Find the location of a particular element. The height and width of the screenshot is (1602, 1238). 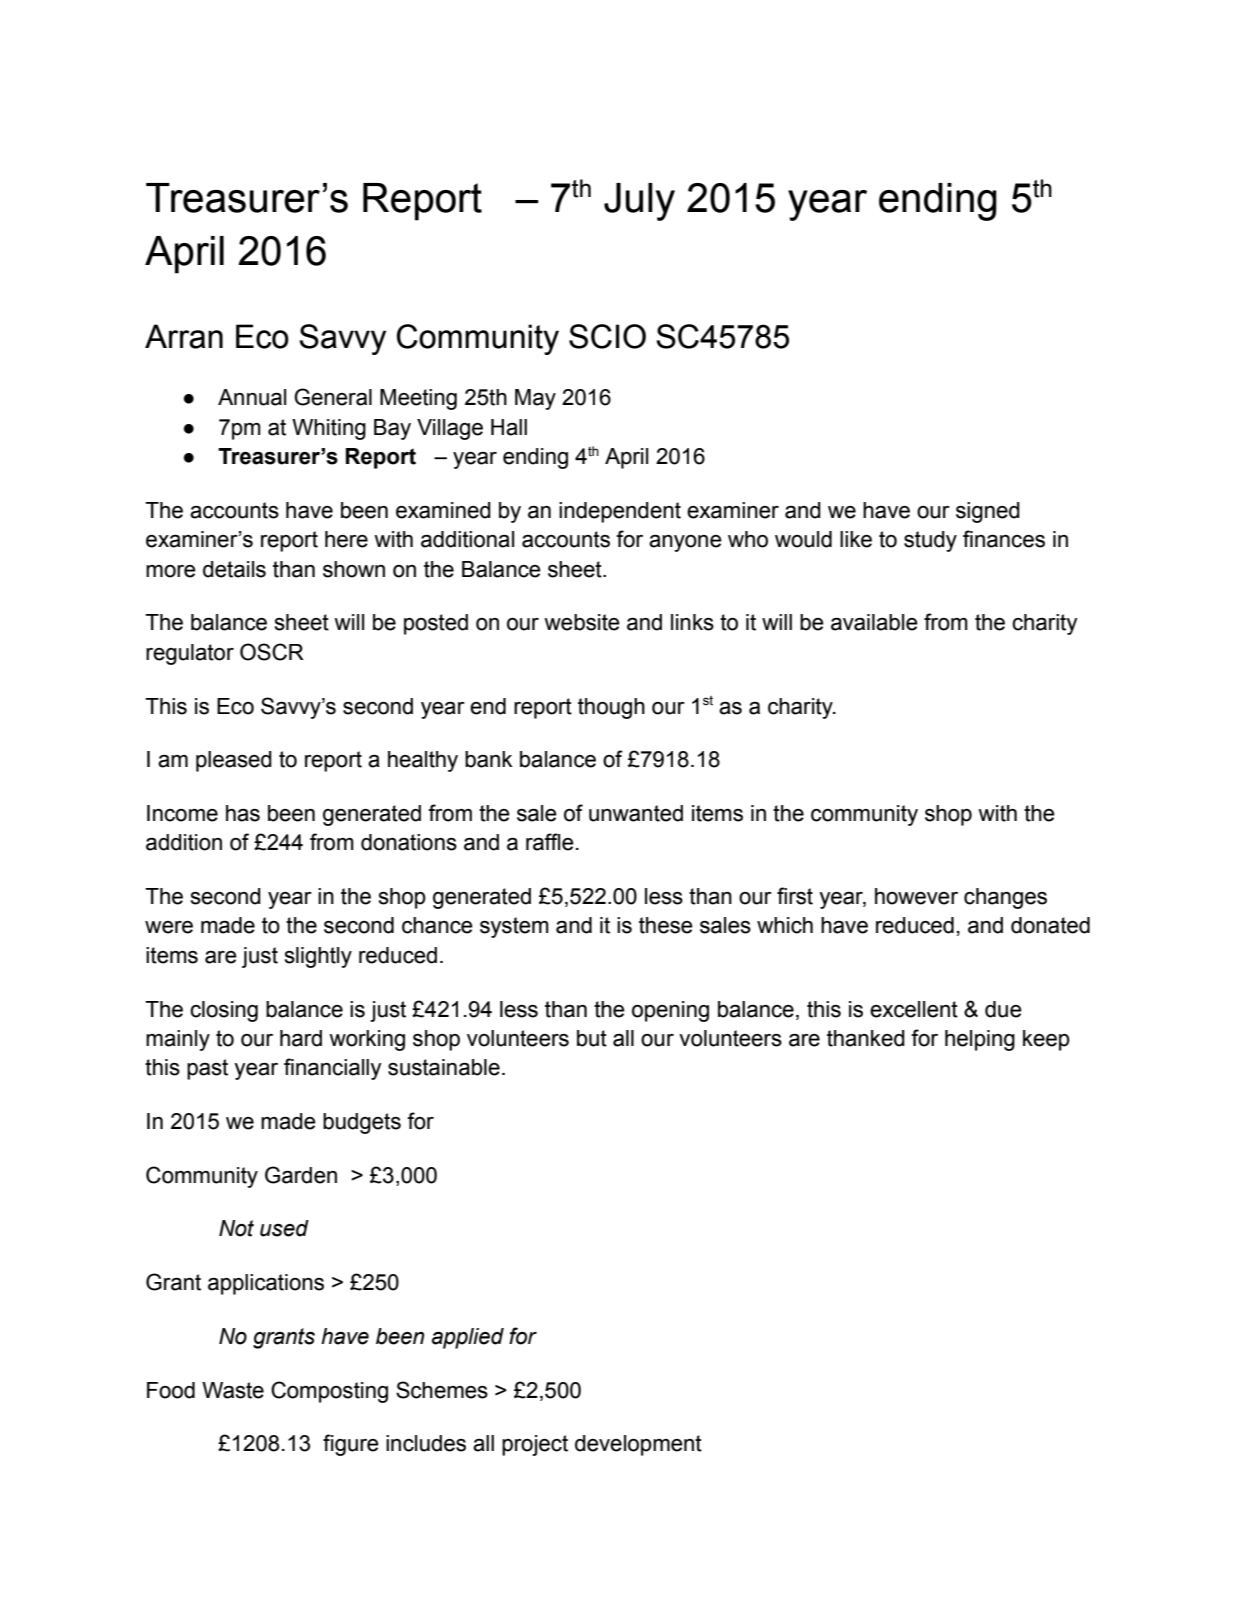

signed is located at coordinates (988, 512).
